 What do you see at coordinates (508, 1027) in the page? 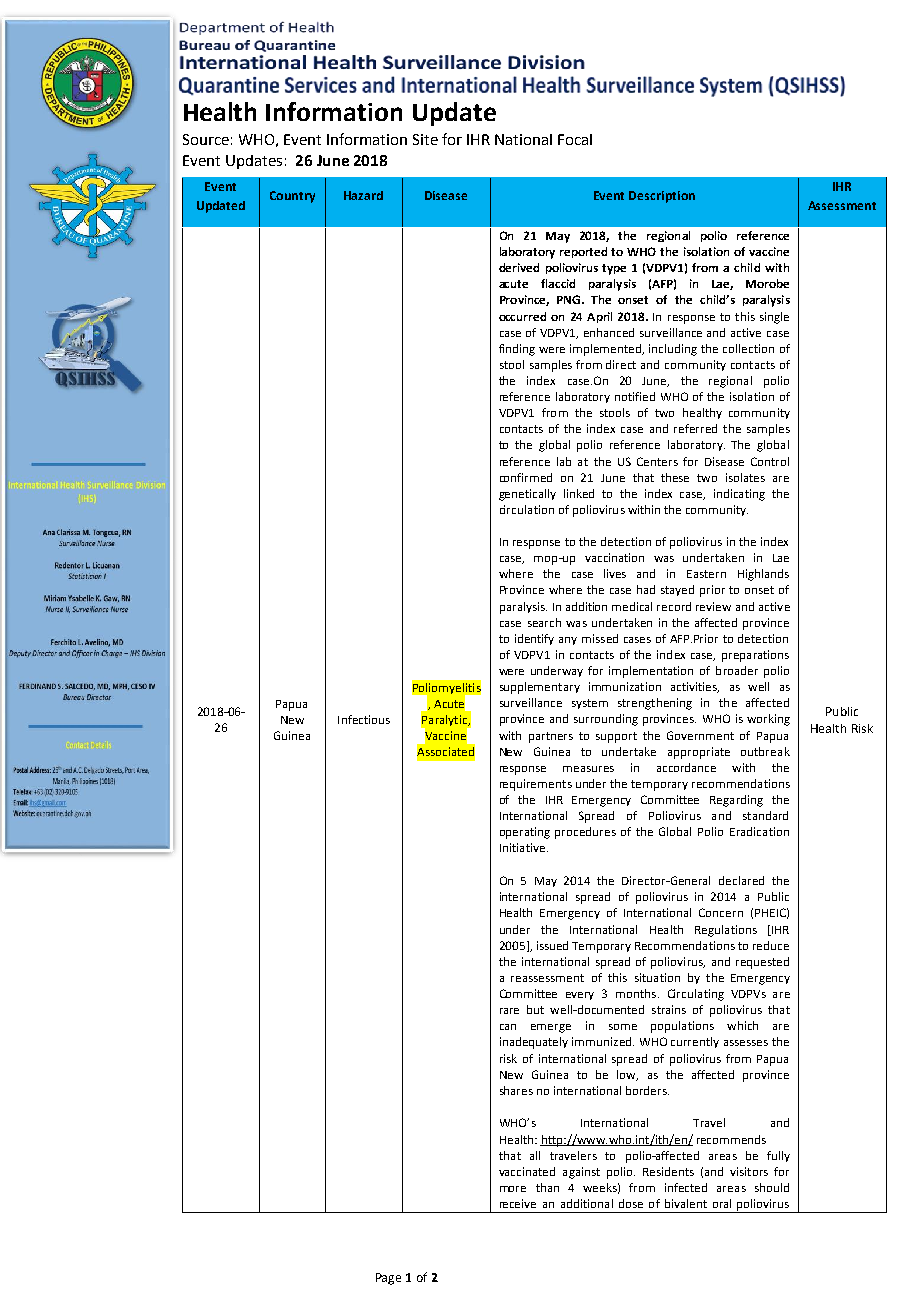
I see `can` at bounding box center [508, 1027].
